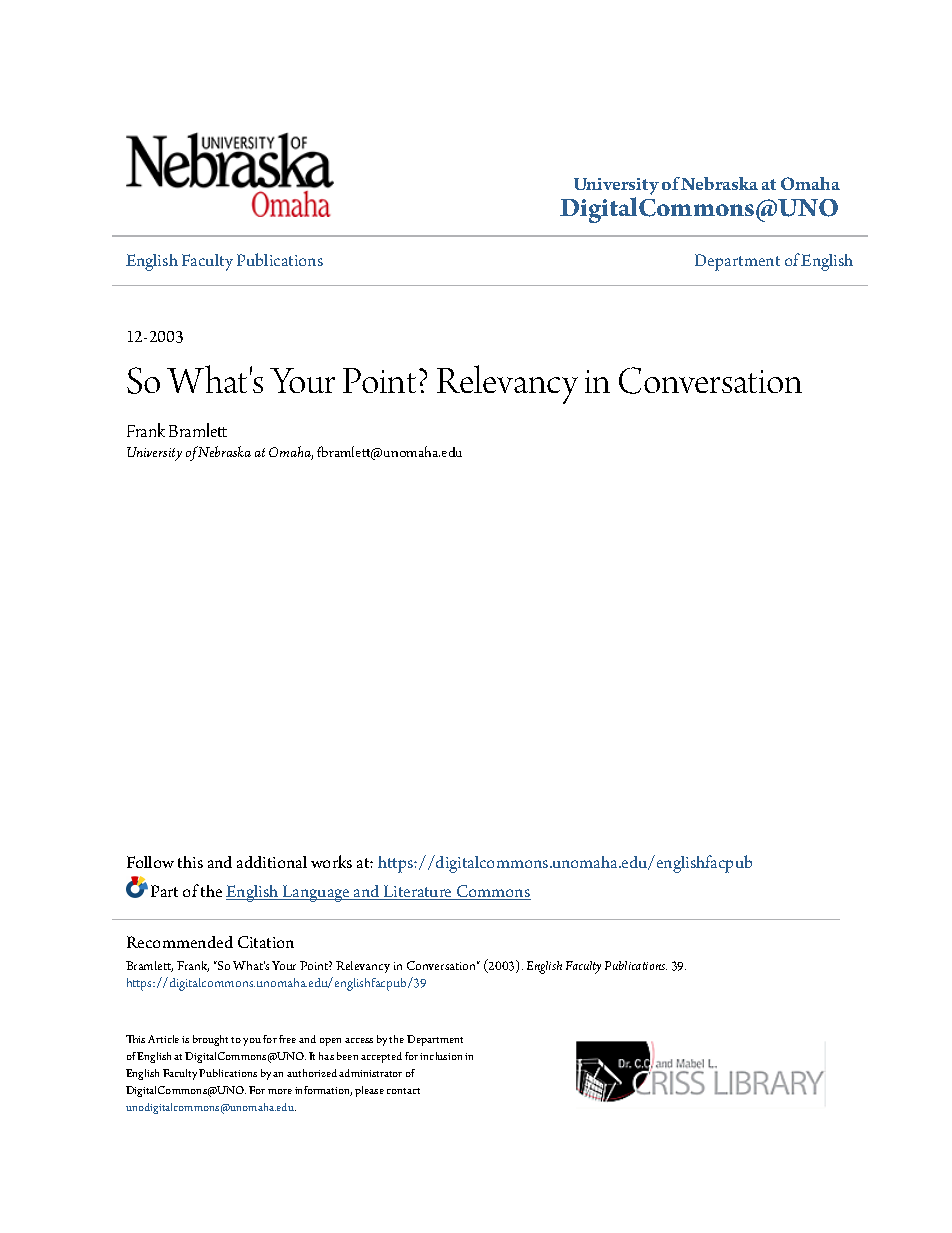 The height and width of the image is (1233, 952). I want to click on additional, so click(272, 862).
